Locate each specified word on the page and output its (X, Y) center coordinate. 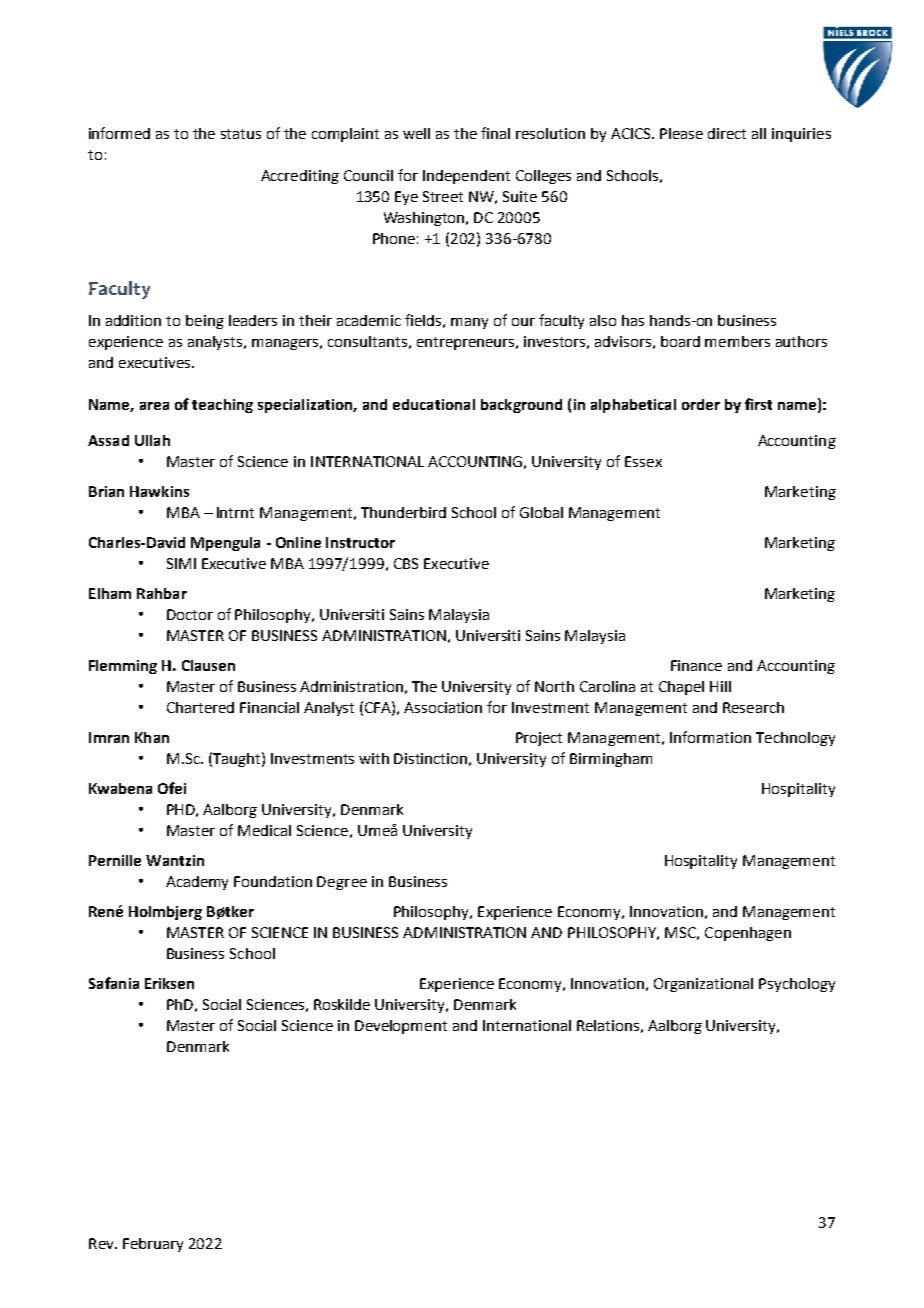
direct (727, 133)
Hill (720, 686)
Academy (197, 883)
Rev (102, 1243)
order (701, 404)
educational (434, 404)
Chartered (200, 707)
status (241, 134)
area (154, 406)
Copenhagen (748, 934)
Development (401, 1027)
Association (443, 707)
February (153, 1245)
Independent (466, 177)
